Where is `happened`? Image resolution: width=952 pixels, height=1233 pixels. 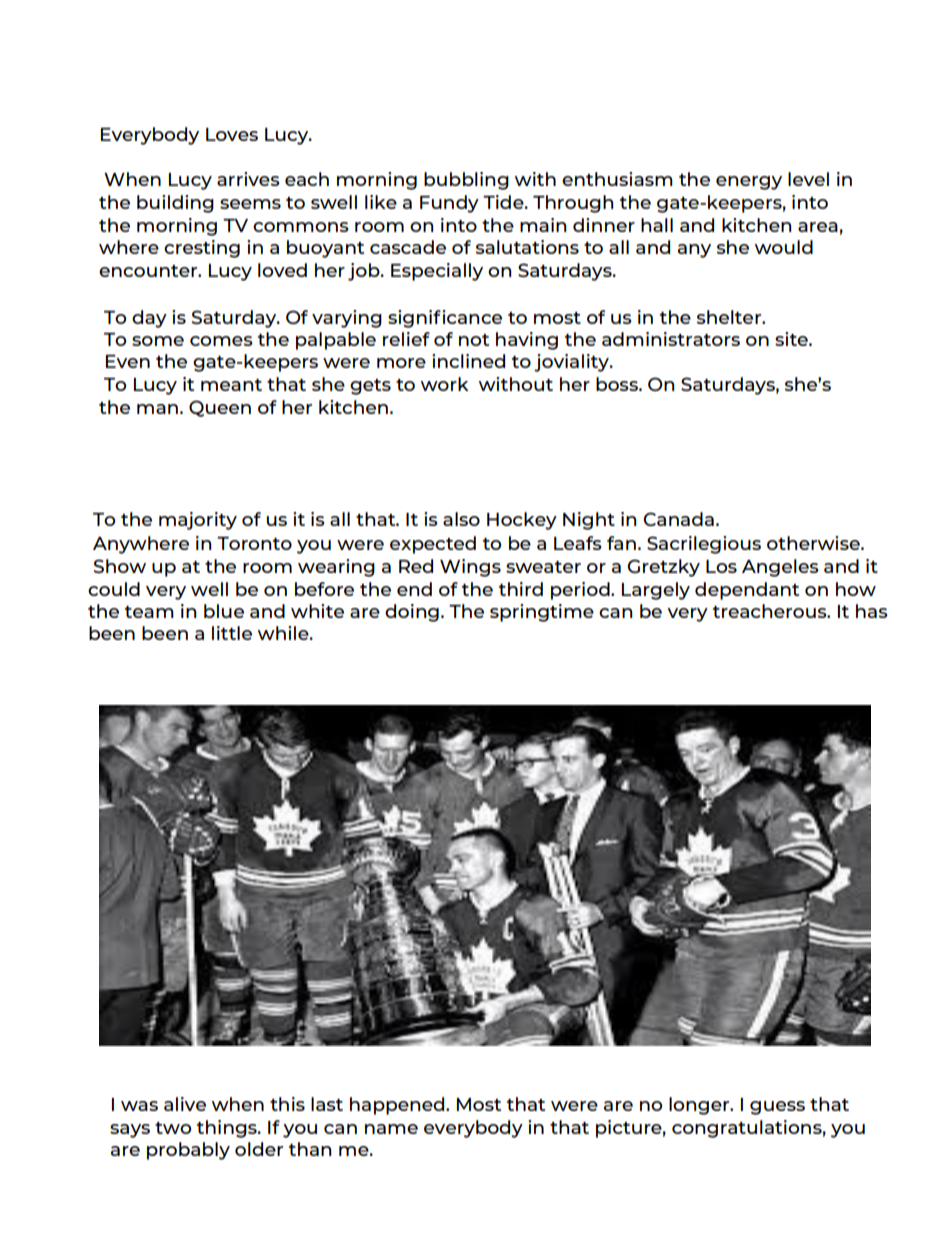 happened is located at coordinates (398, 1106).
